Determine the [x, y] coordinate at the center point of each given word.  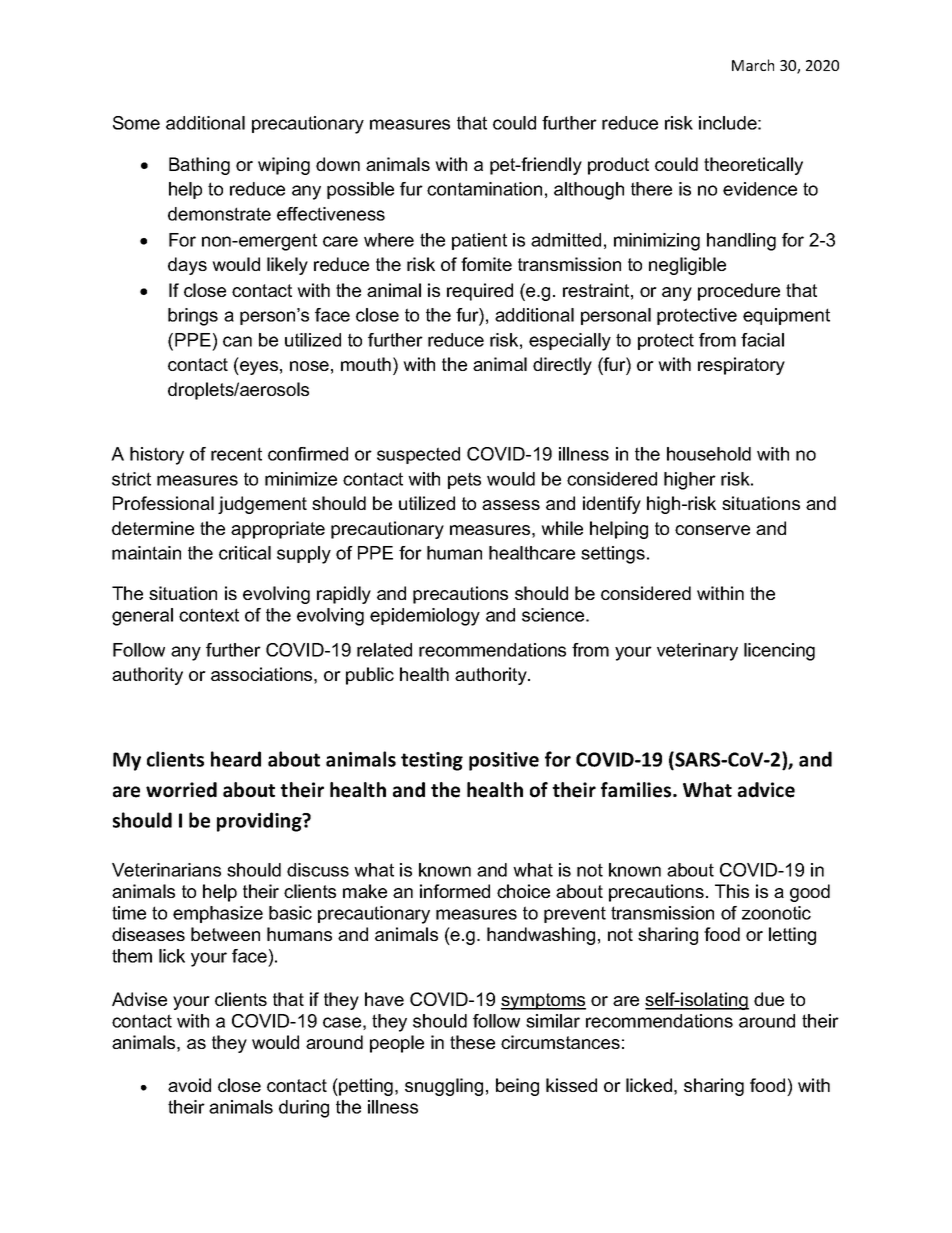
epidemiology [425, 617]
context [209, 615]
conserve [712, 530]
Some [136, 123]
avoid [189, 1085]
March [753, 65]
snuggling [444, 1087]
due [769, 999]
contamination [484, 189]
